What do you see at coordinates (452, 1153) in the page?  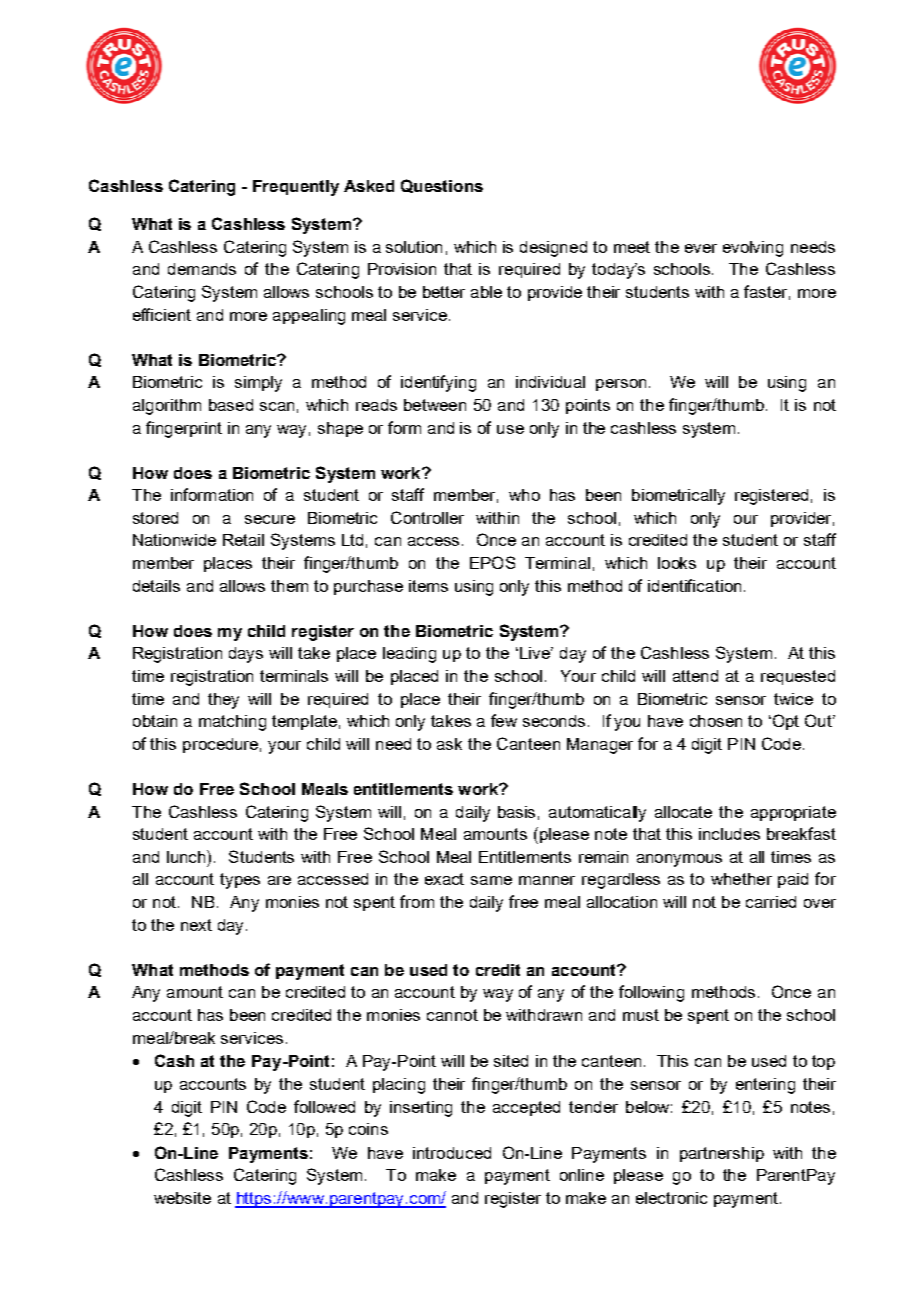 I see `introduced` at bounding box center [452, 1153].
